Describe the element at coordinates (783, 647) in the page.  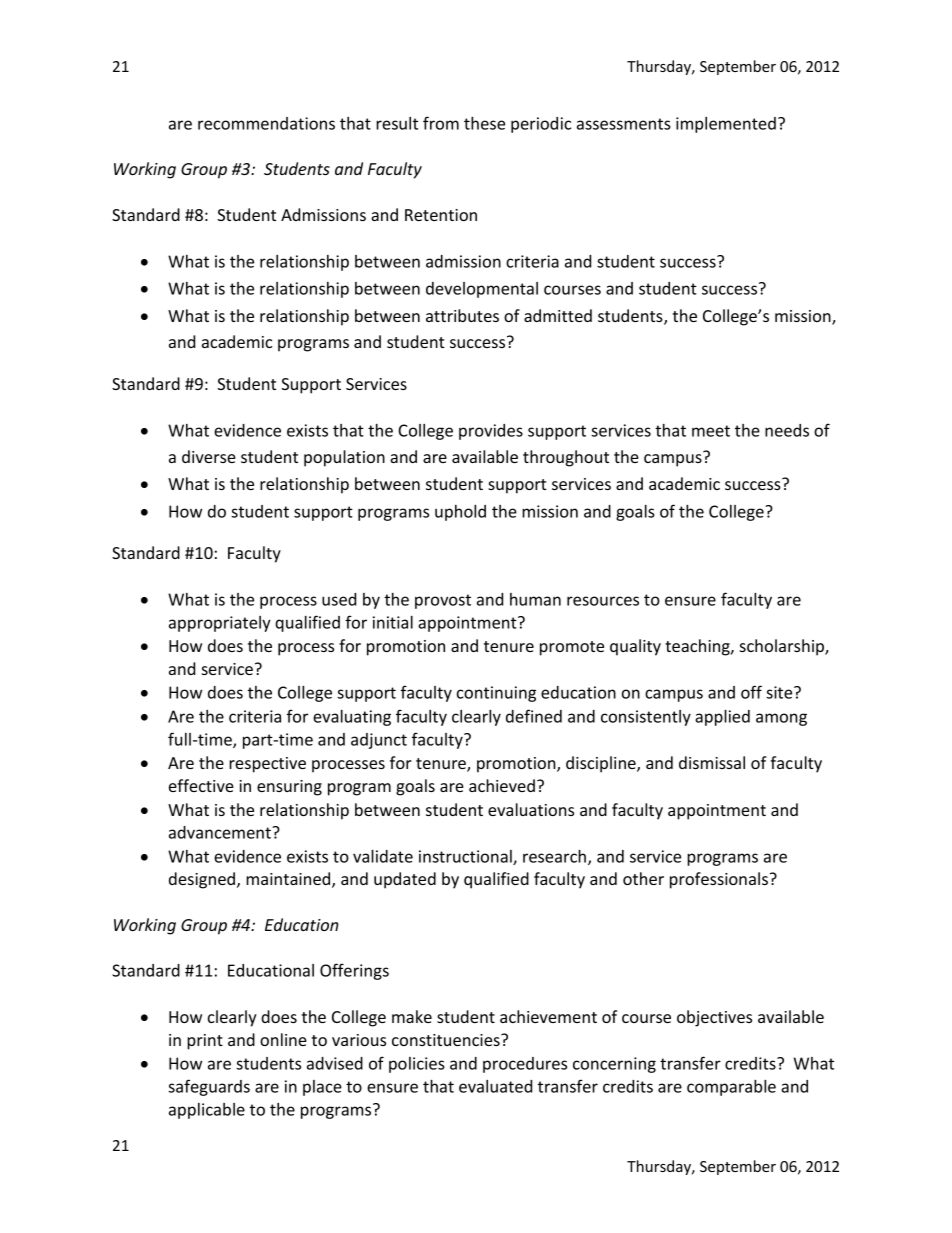
I see `scholarship` at that location.
